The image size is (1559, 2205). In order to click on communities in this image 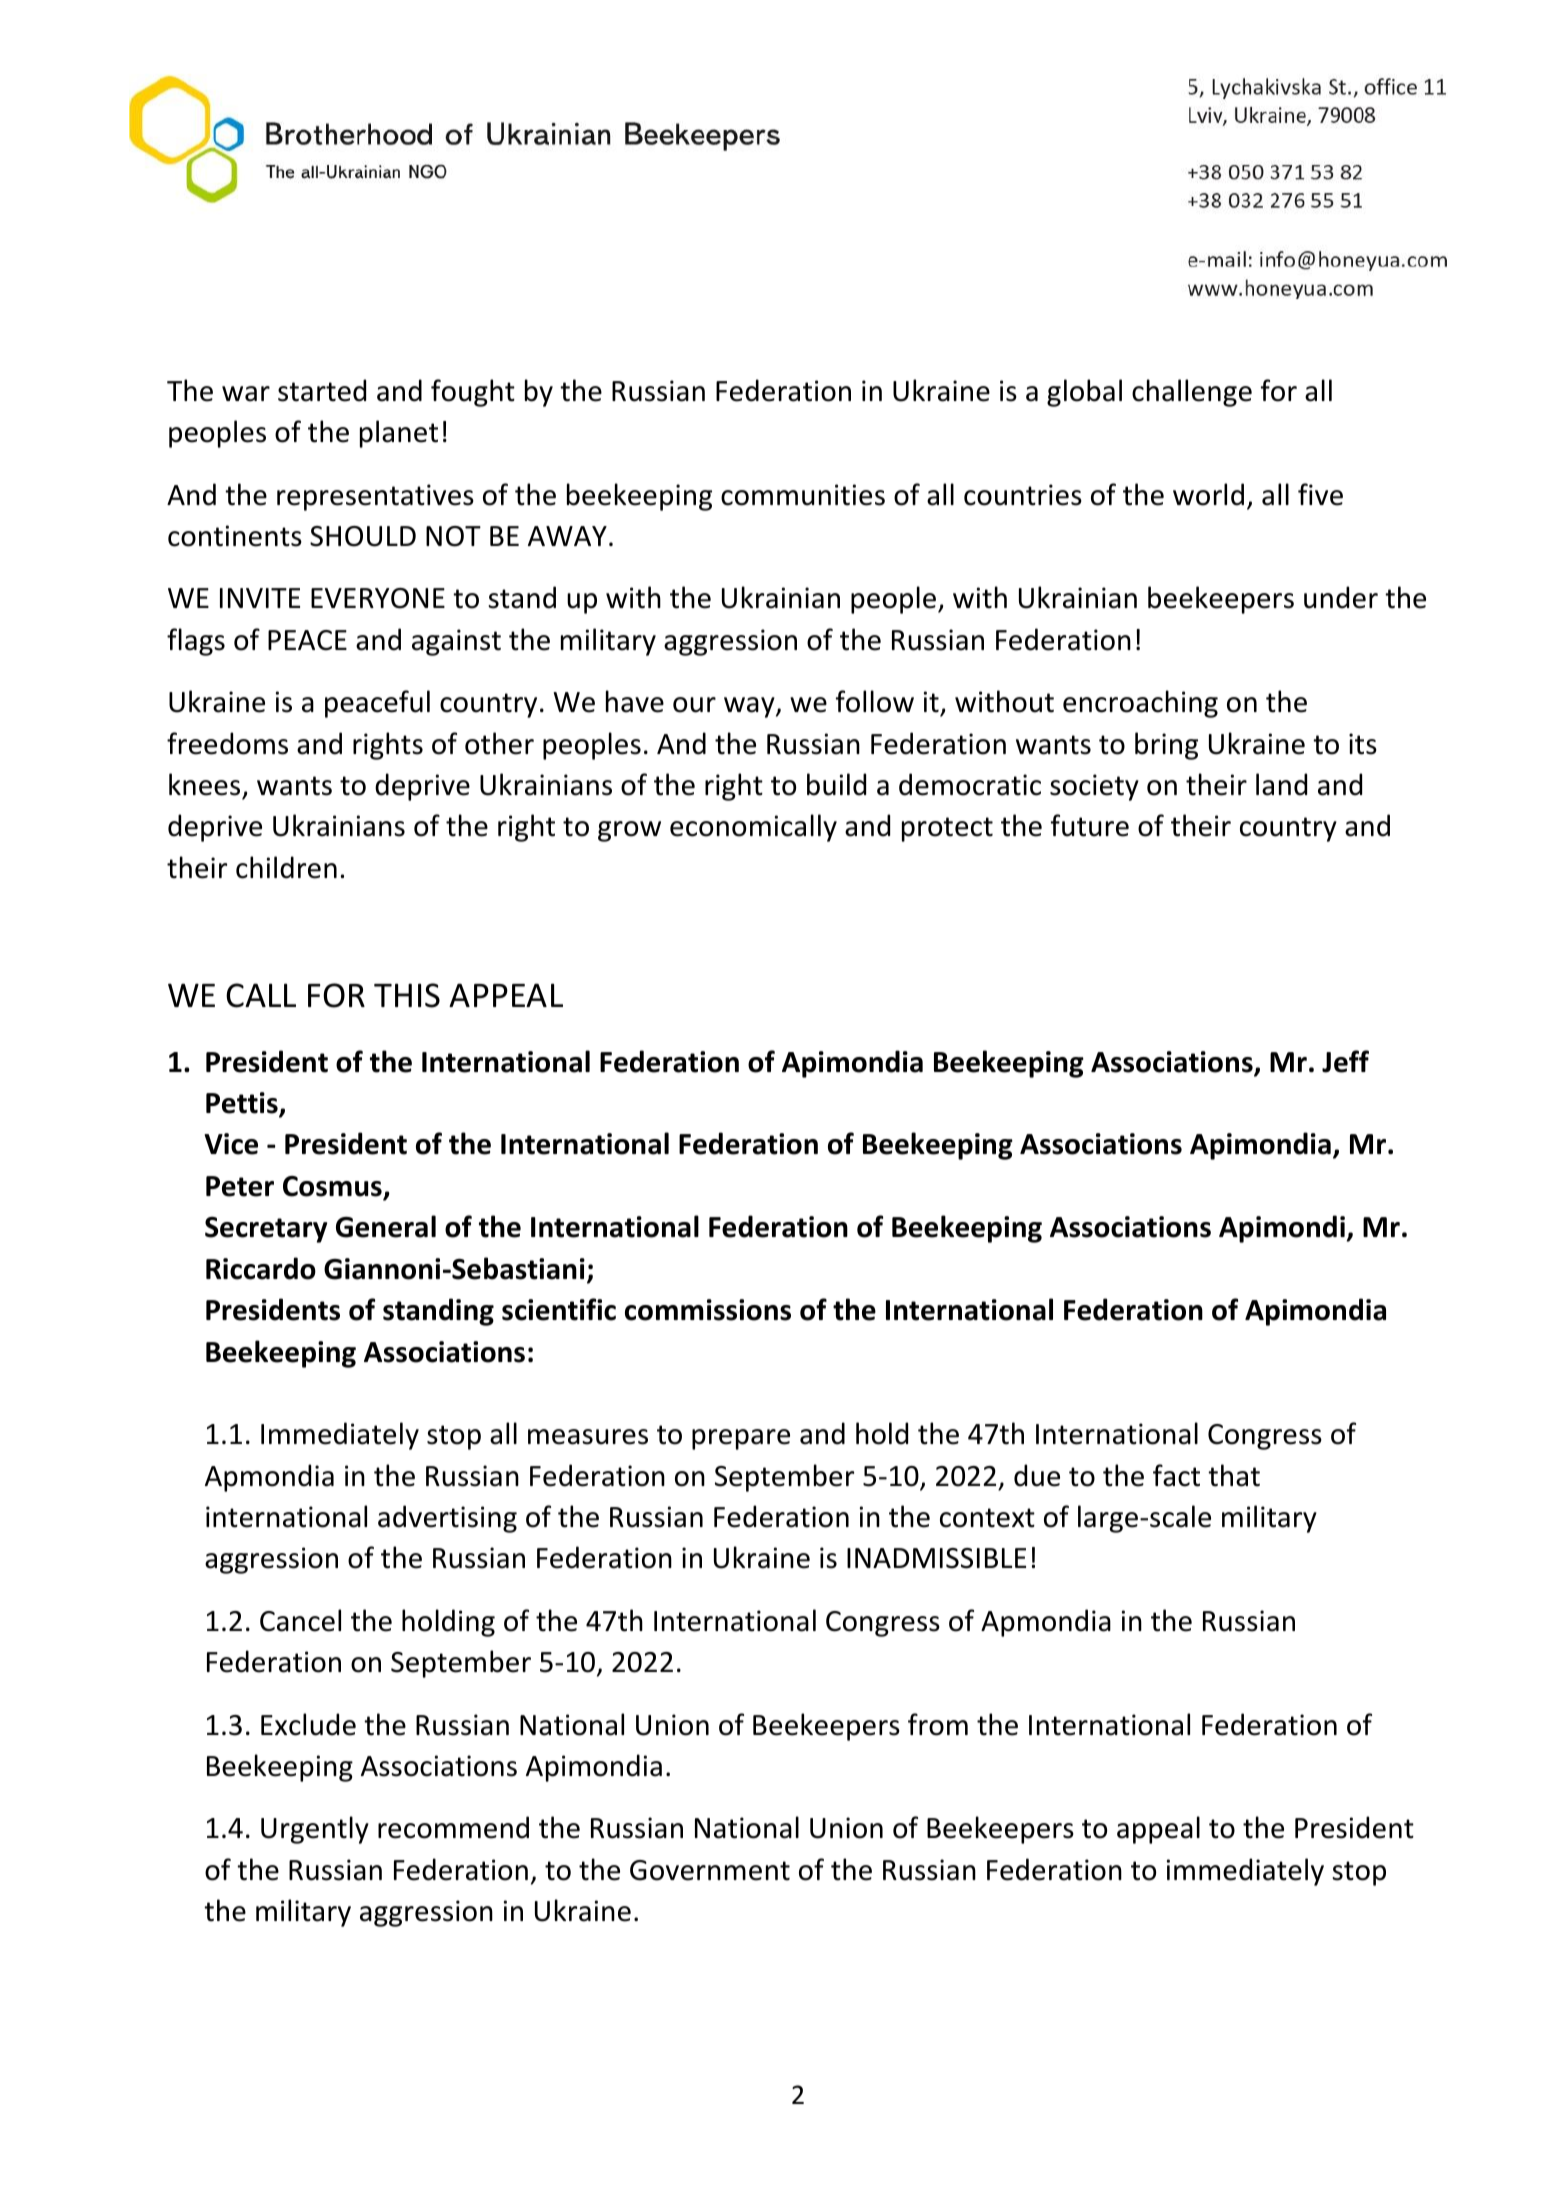, I will do `click(803, 495)`.
